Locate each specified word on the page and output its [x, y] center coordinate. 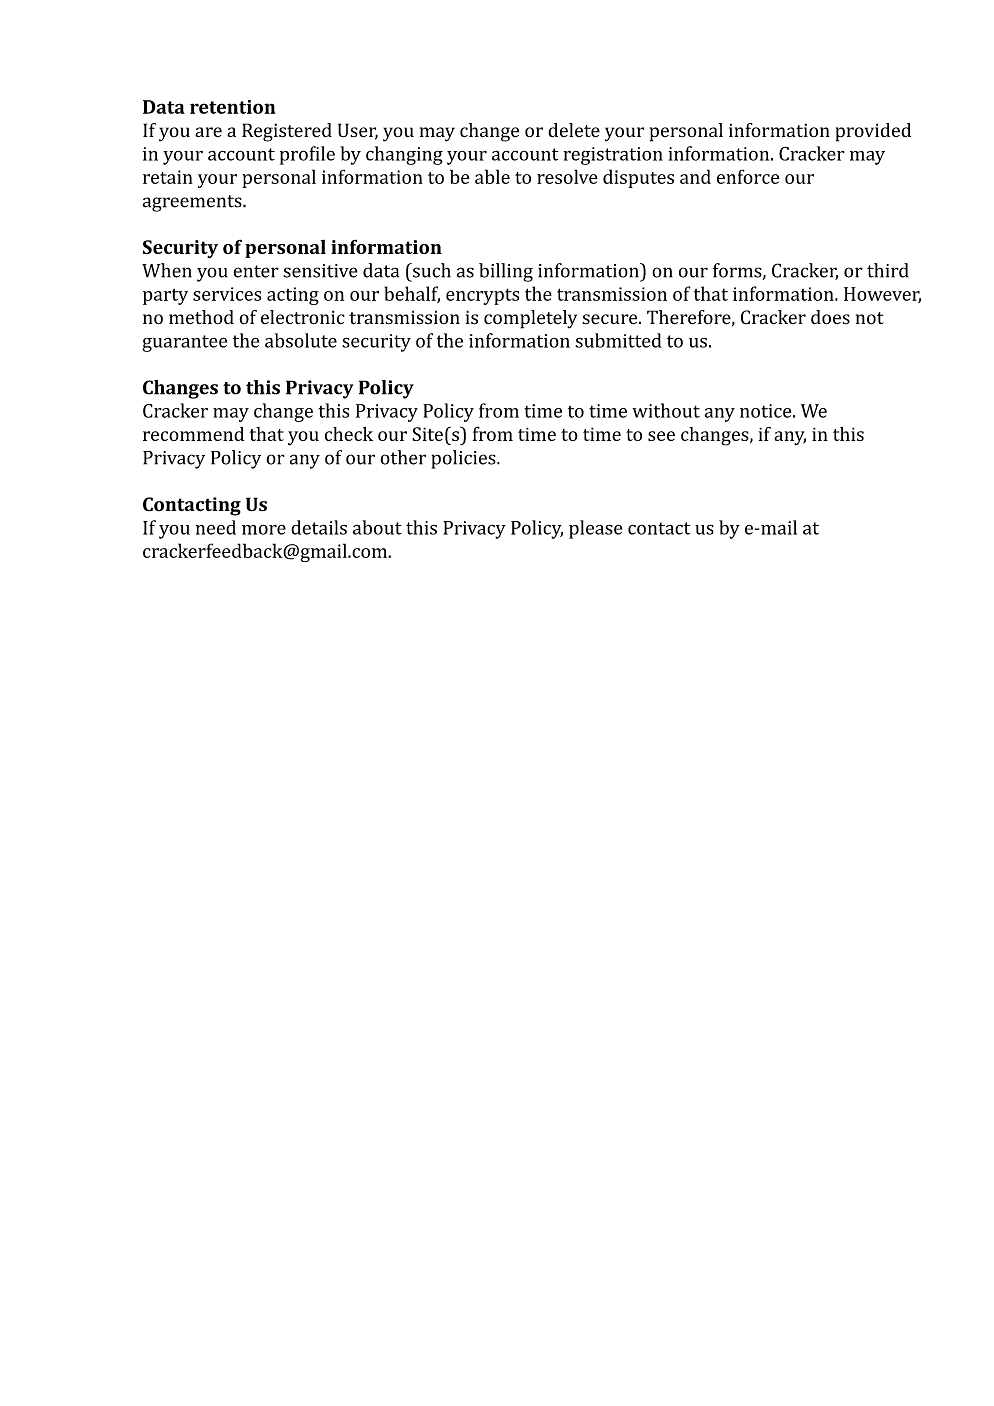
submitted [618, 340]
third [888, 270]
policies [464, 459]
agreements [193, 203]
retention [232, 107]
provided [873, 132]
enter [256, 271]
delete [574, 130]
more [264, 529]
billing [506, 272]
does [830, 317]
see [661, 436]
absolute [301, 340]
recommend [193, 434]
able [492, 176]
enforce [748, 176]
